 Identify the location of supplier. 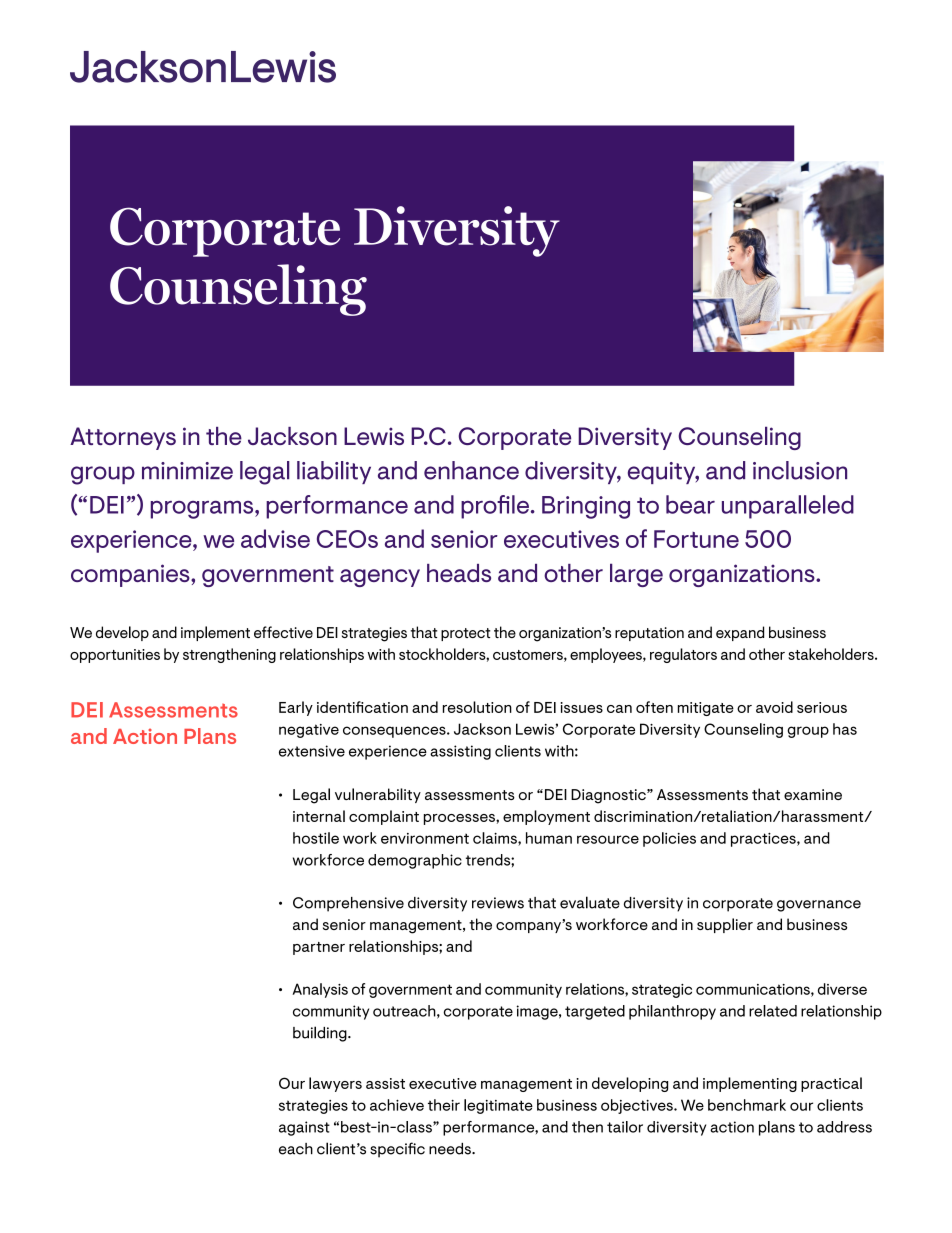
(725, 925).
